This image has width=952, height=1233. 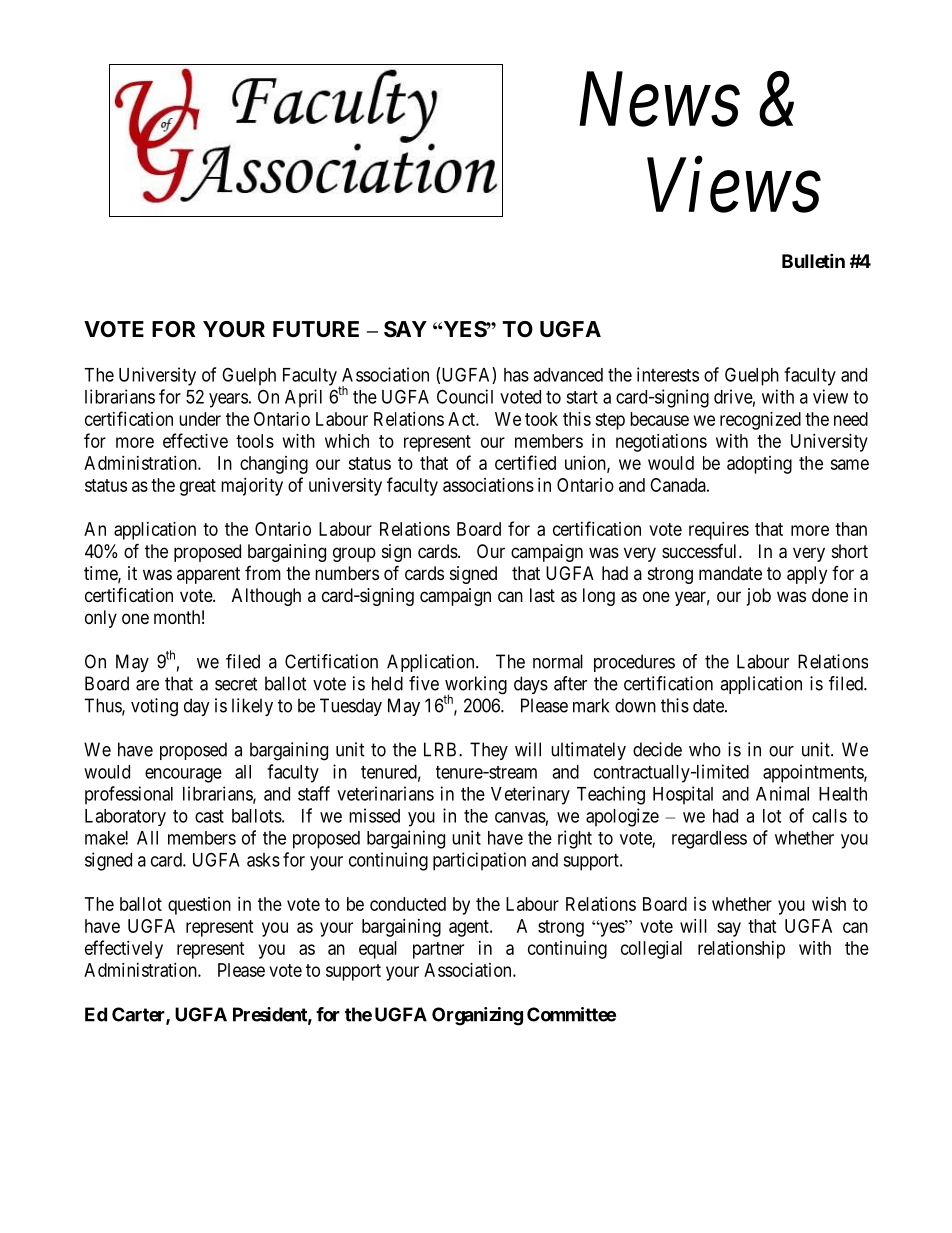 I want to click on News, so click(x=659, y=100).
